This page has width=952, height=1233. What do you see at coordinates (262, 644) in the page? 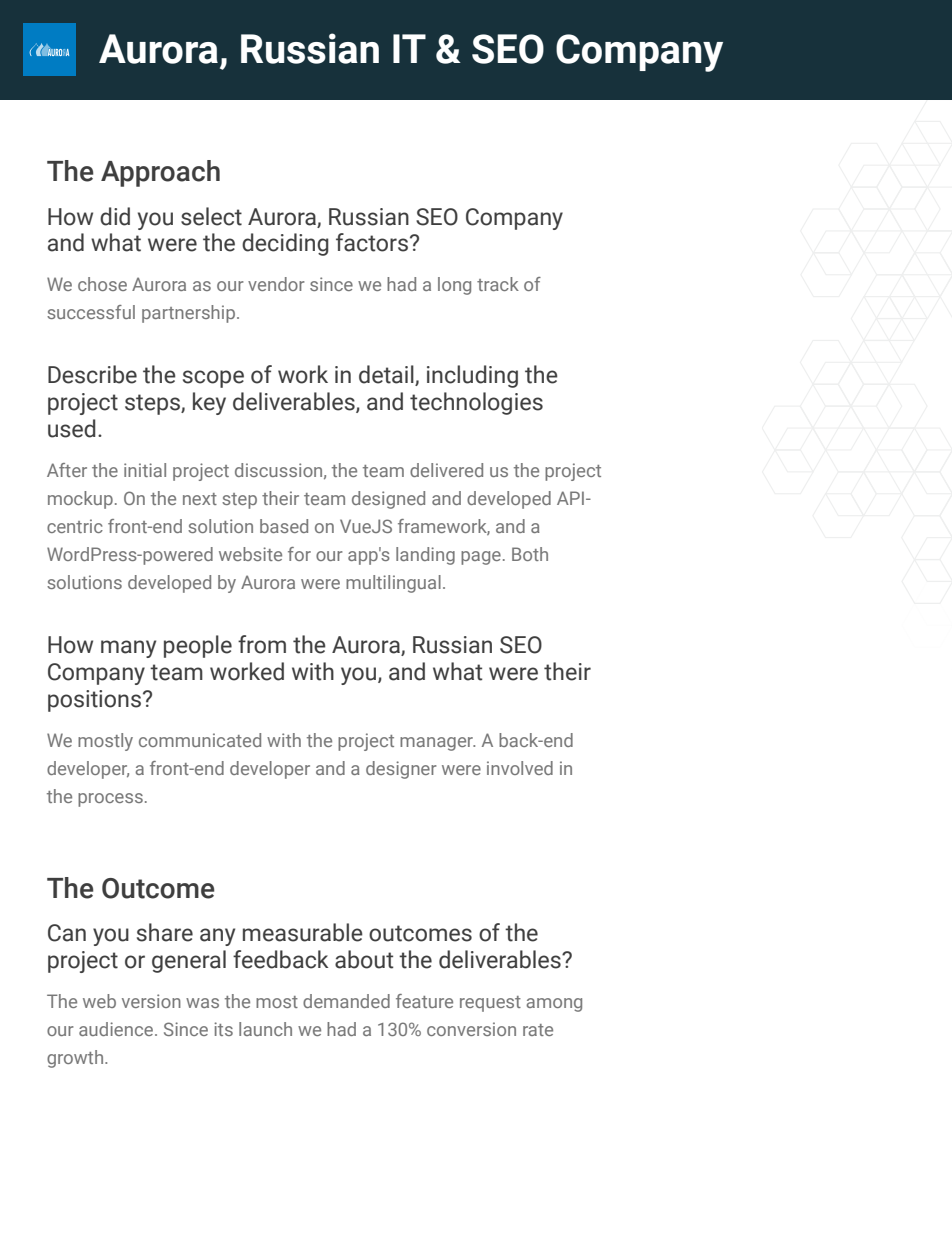
I see `from` at bounding box center [262, 644].
